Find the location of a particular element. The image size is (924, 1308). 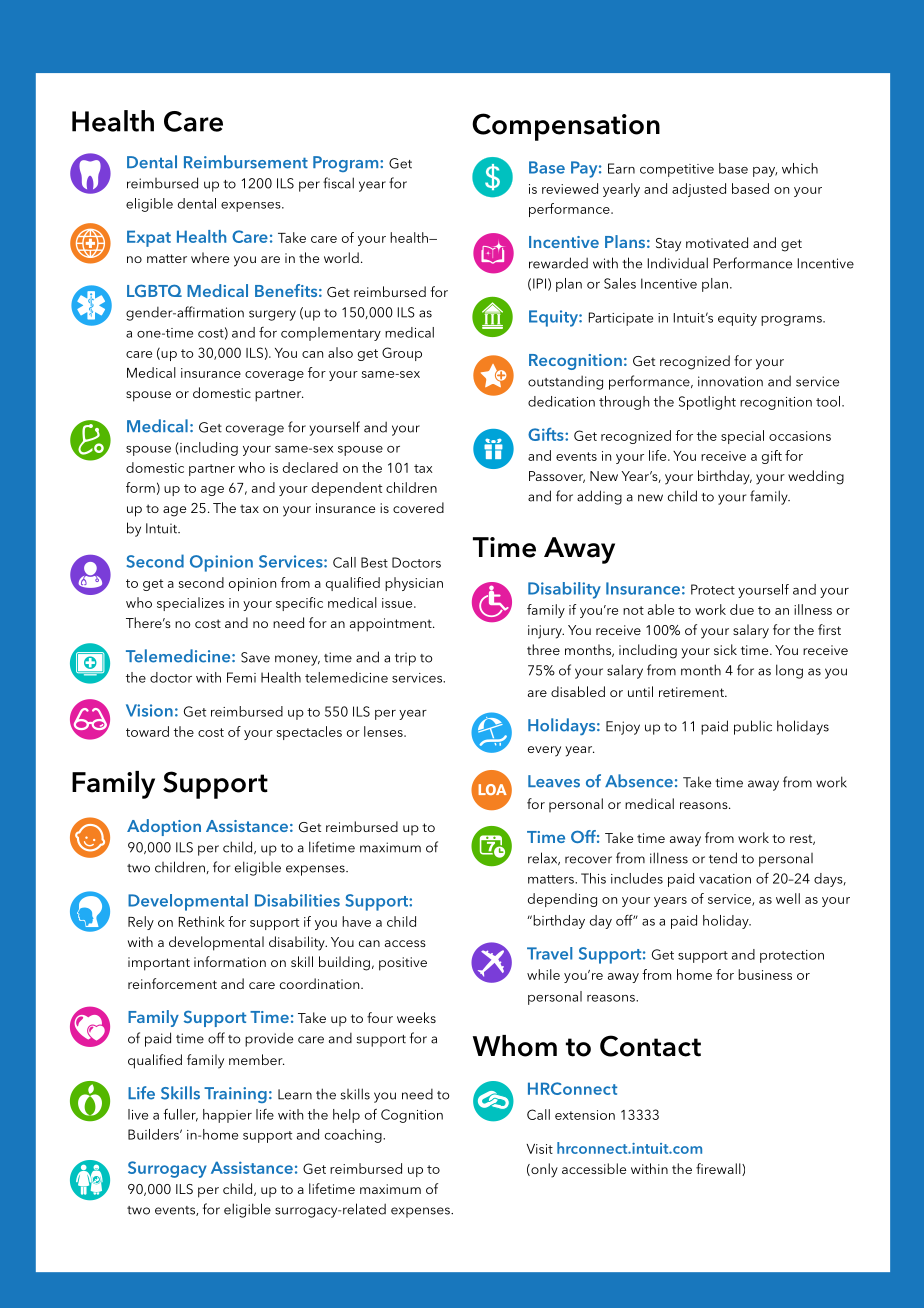

which is located at coordinates (800, 168).
